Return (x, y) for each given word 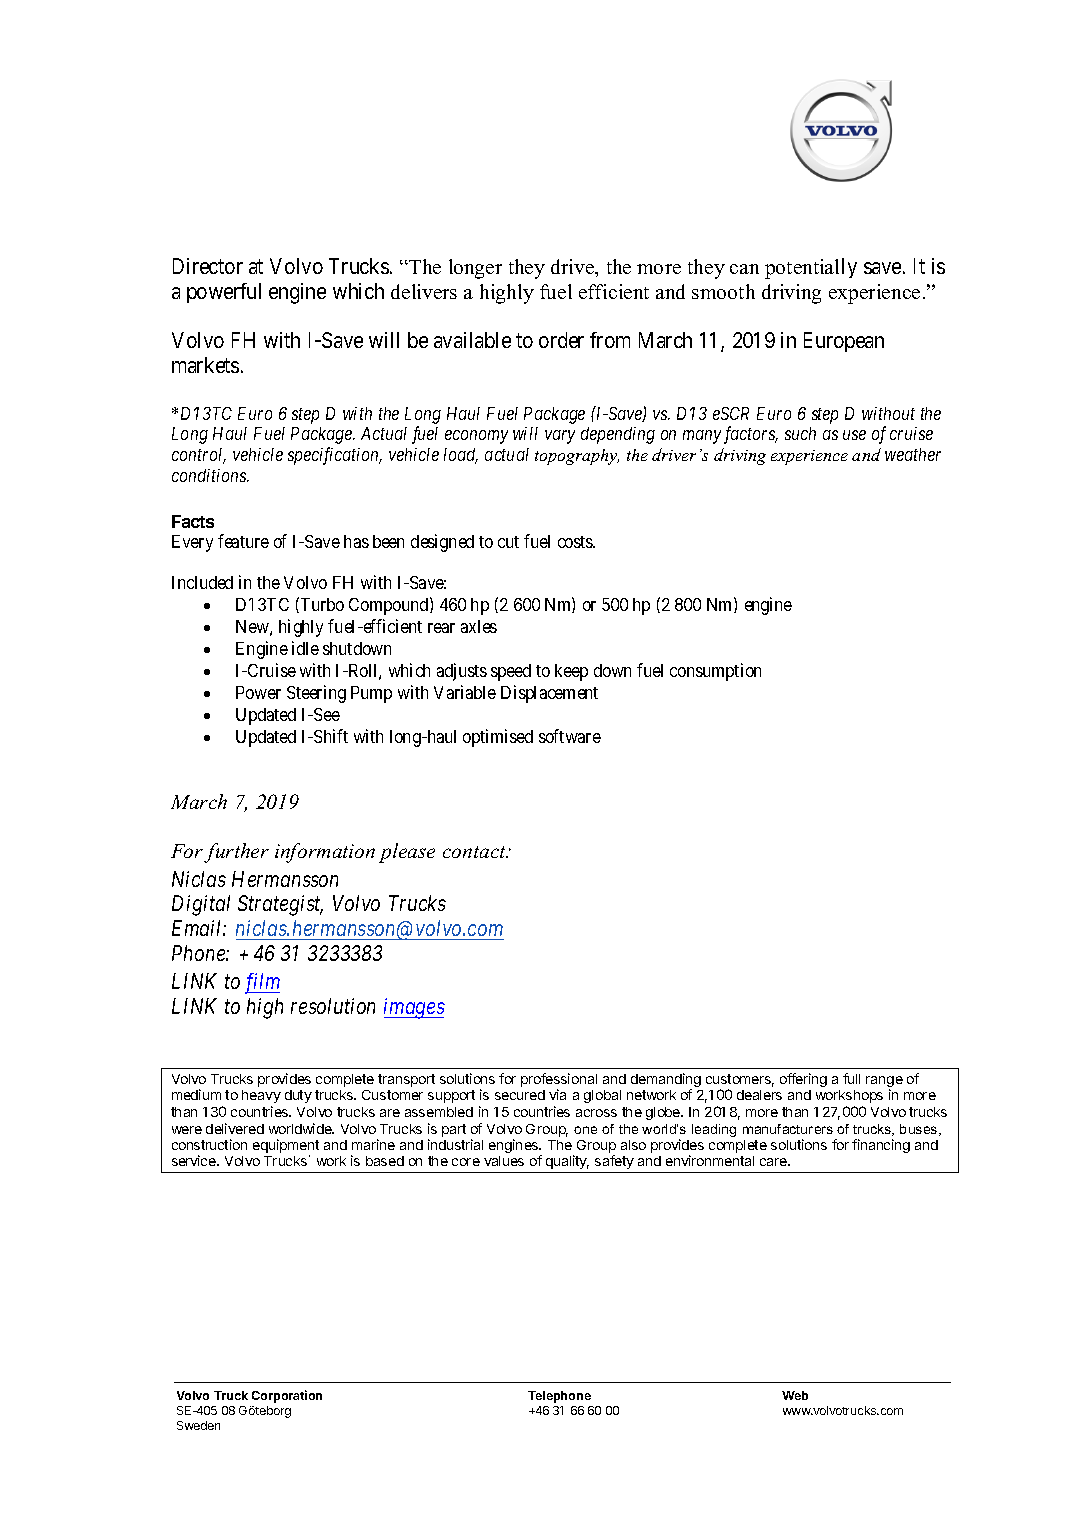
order (561, 340)
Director (208, 266)
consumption (715, 672)
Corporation (287, 1396)
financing (881, 1146)
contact (475, 852)
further (236, 853)
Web (795, 1395)
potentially (811, 268)
